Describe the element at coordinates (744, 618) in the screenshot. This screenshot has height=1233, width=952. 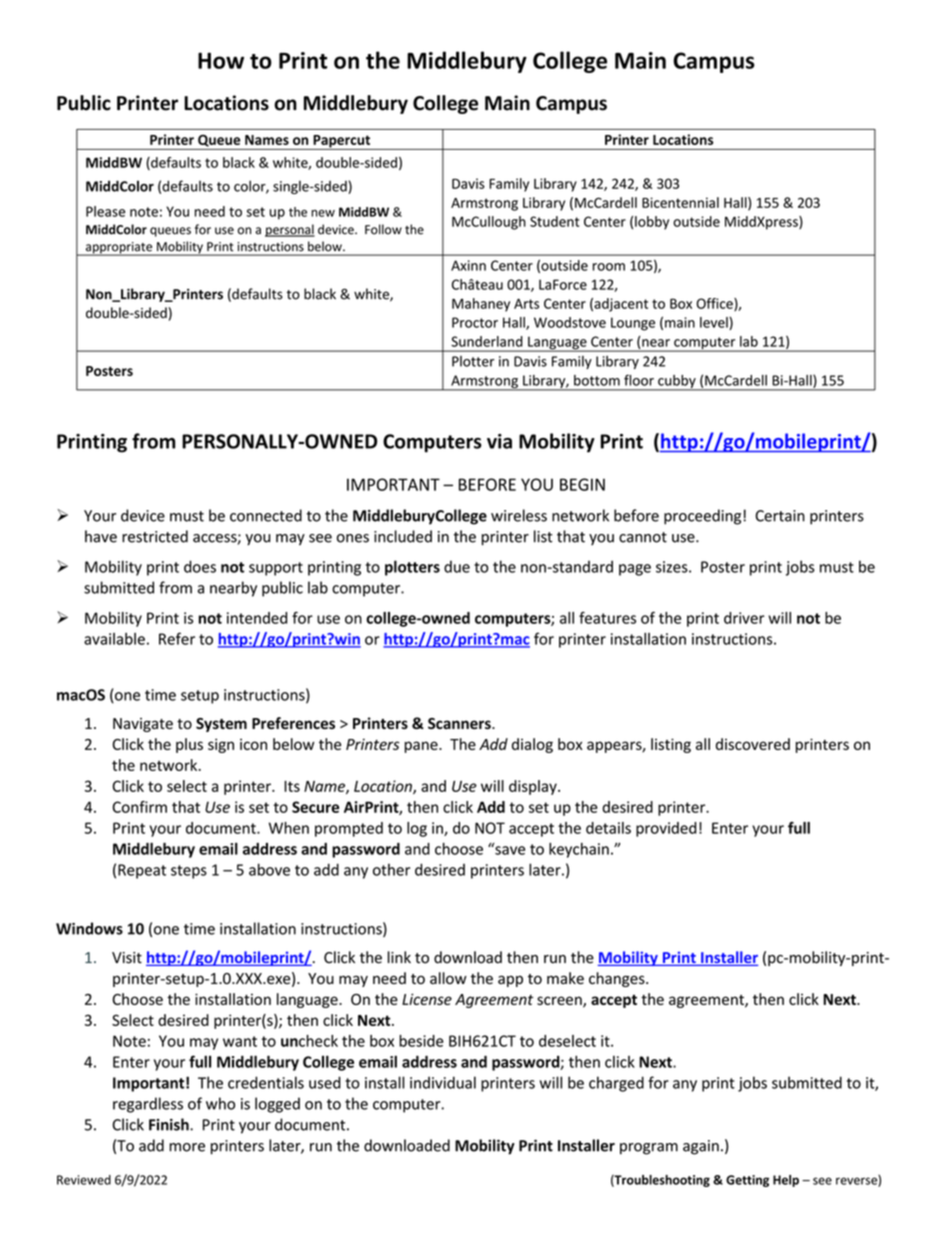
I see `driver` at that location.
